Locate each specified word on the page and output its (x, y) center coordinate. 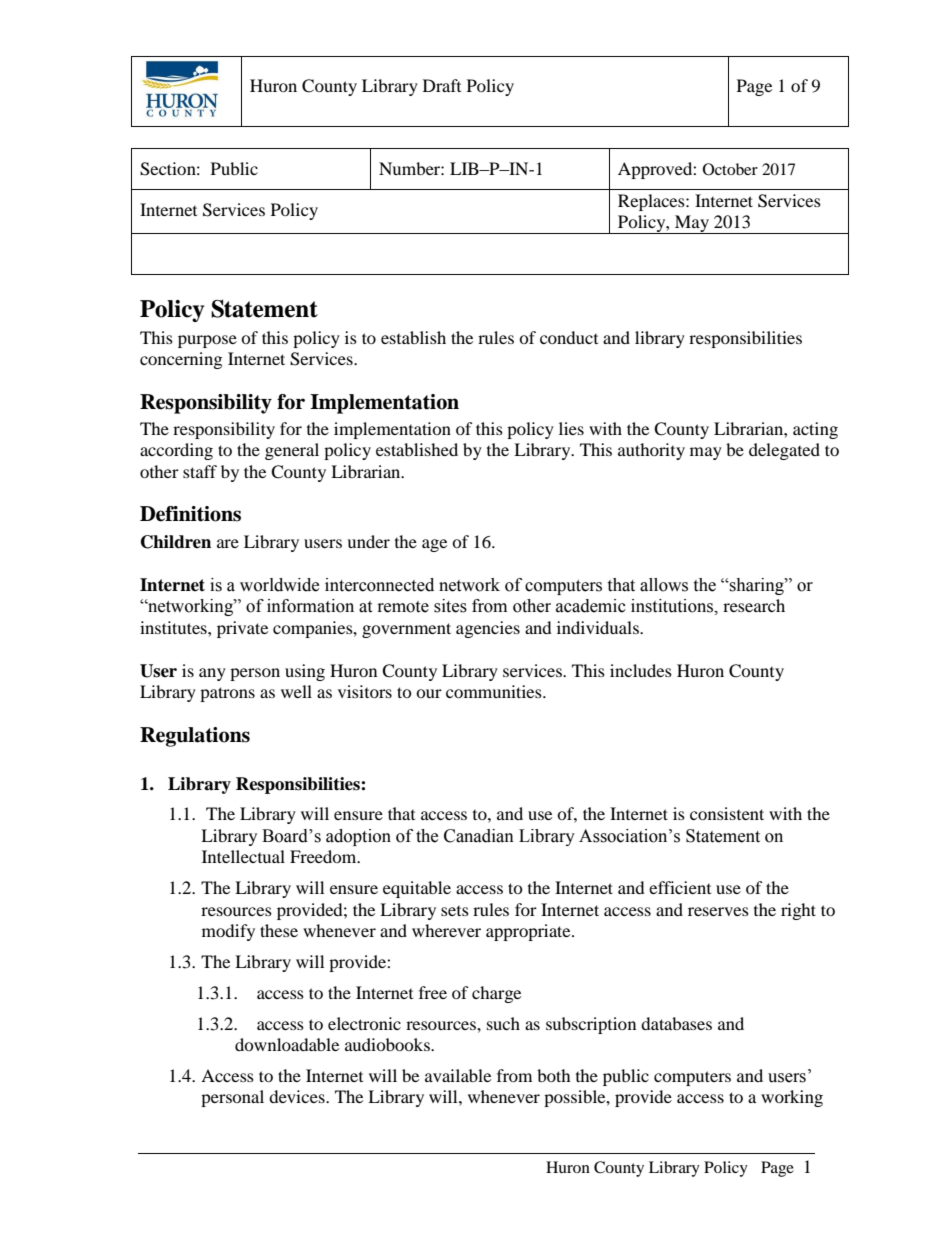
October (730, 169)
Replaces (652, 202)
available (458, 1075)
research (754, 605)
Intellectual (243, 856)
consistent (727, 813)
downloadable (287, 1044)
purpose (207, 341)
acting (815, 430)
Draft (442, 85)
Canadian (479, 836)
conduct (569, 337)
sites (450, 606)
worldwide (279, 585)
